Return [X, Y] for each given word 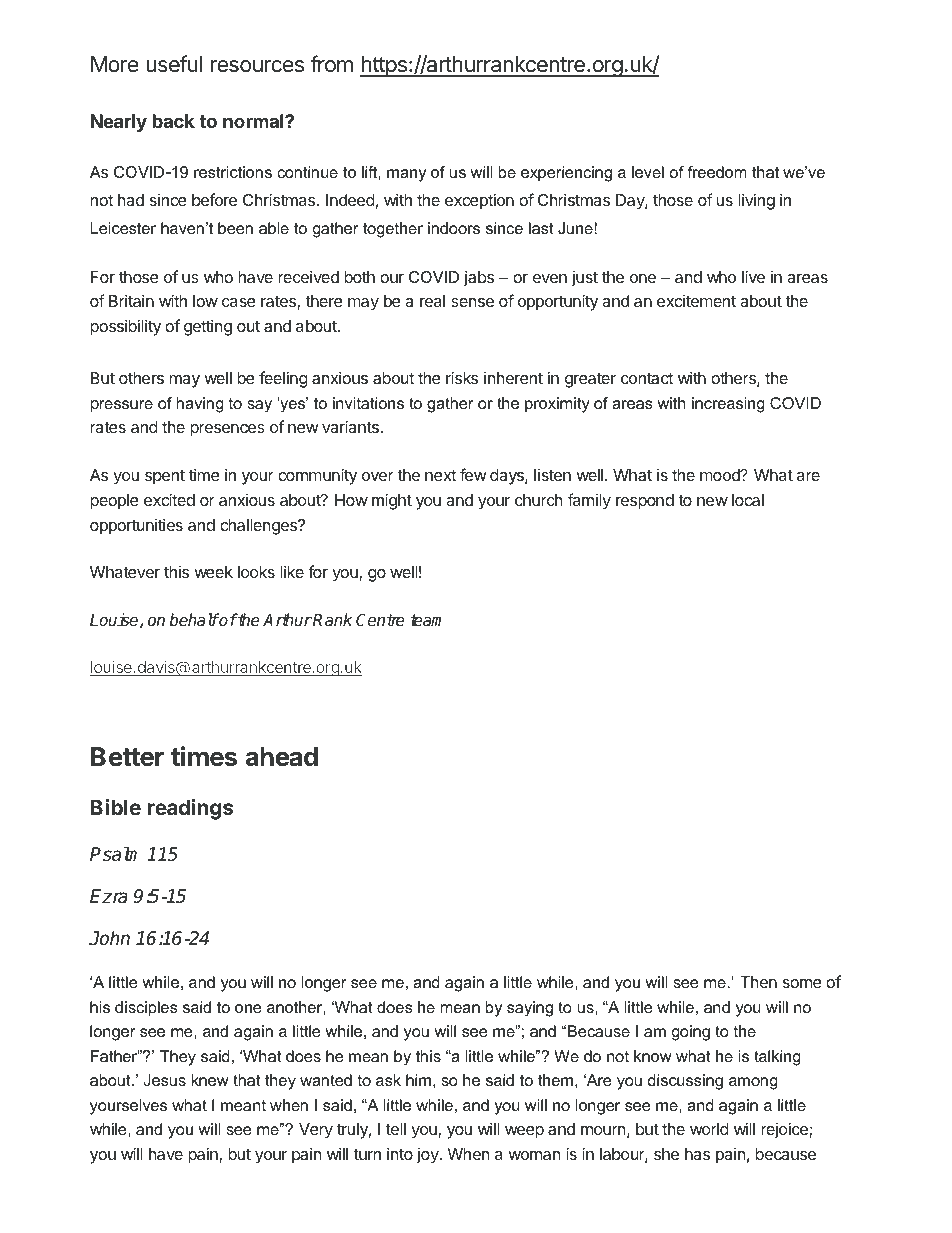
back [173, 121]
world [709, 1129]
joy [428, 1156]
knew [210, 1080]
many [406, 175]
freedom [717, 172]
